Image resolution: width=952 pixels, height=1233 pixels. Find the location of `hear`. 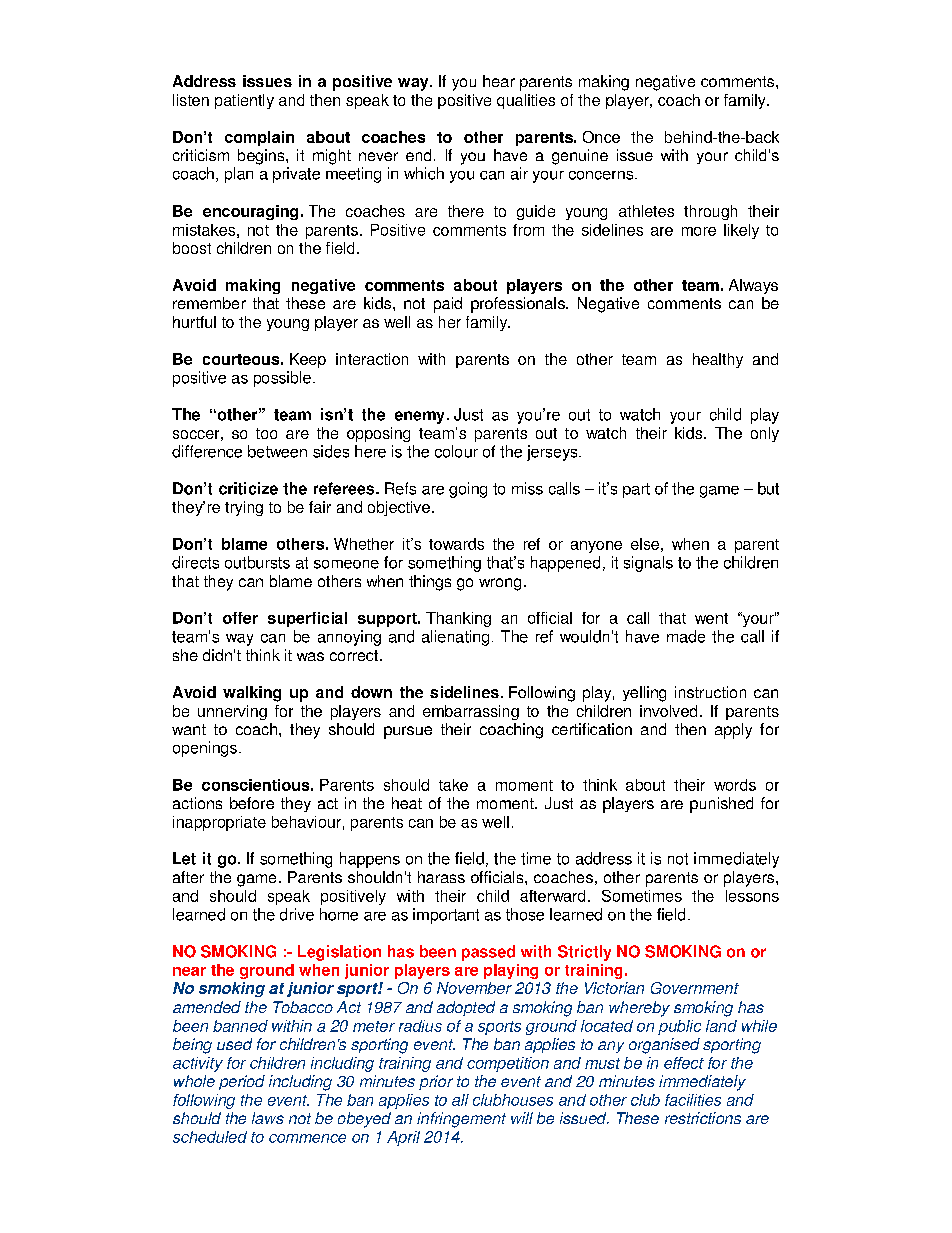

hear is located at coordinates (499, 81).
